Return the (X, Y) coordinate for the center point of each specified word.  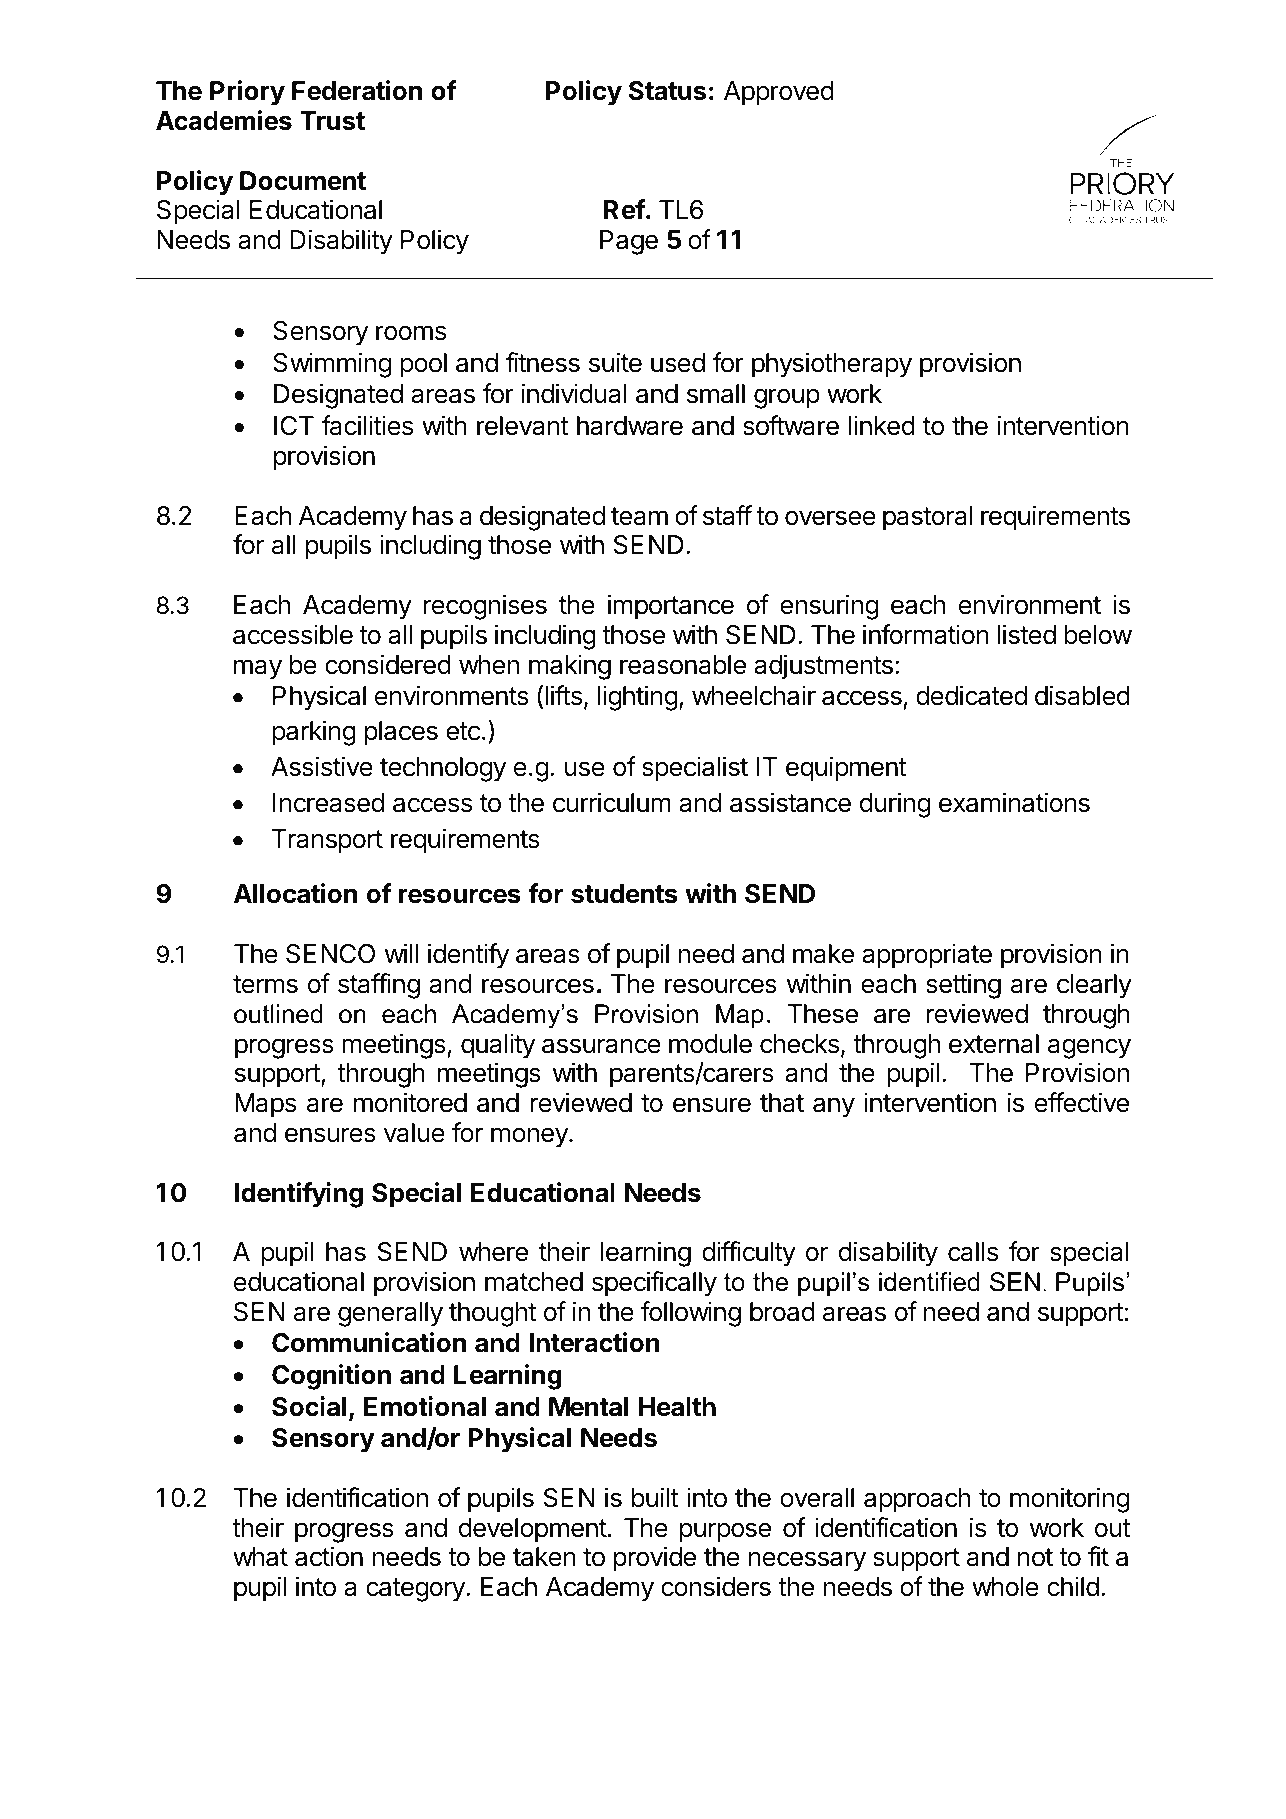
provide (655, 1559)
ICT (294, 426)
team (639, 516)
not (1035, 1557)
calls (973, 1252)
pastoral (928, 518)
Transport (327, 841)
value (414, 1133)
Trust (332, 121)
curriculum (612, 802)
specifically (654, 1284)
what (260, 1557)
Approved (779, 93)
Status (667, 91)
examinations (1014, 802)
